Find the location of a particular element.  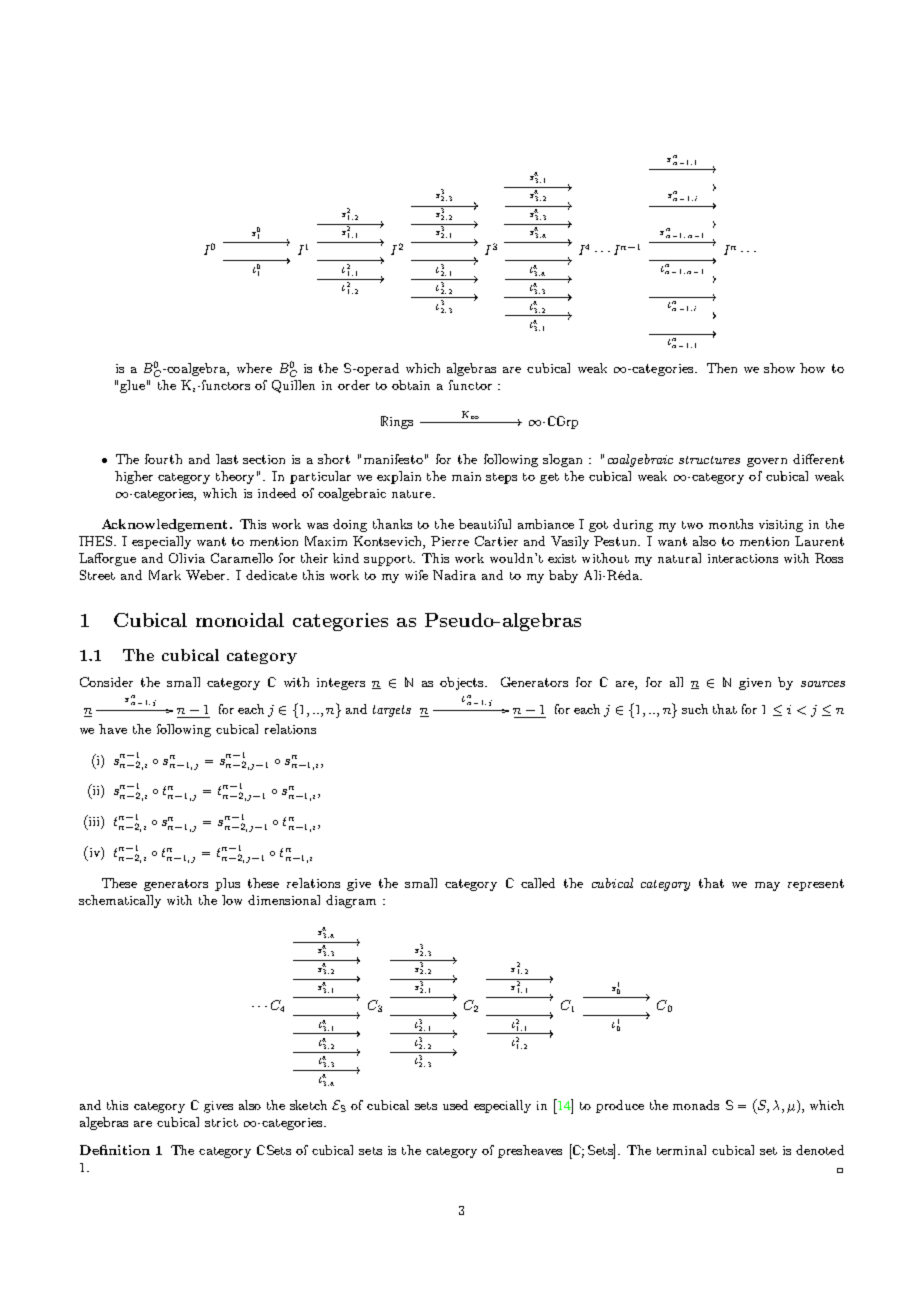

such is located at coordinates (695, 709).
